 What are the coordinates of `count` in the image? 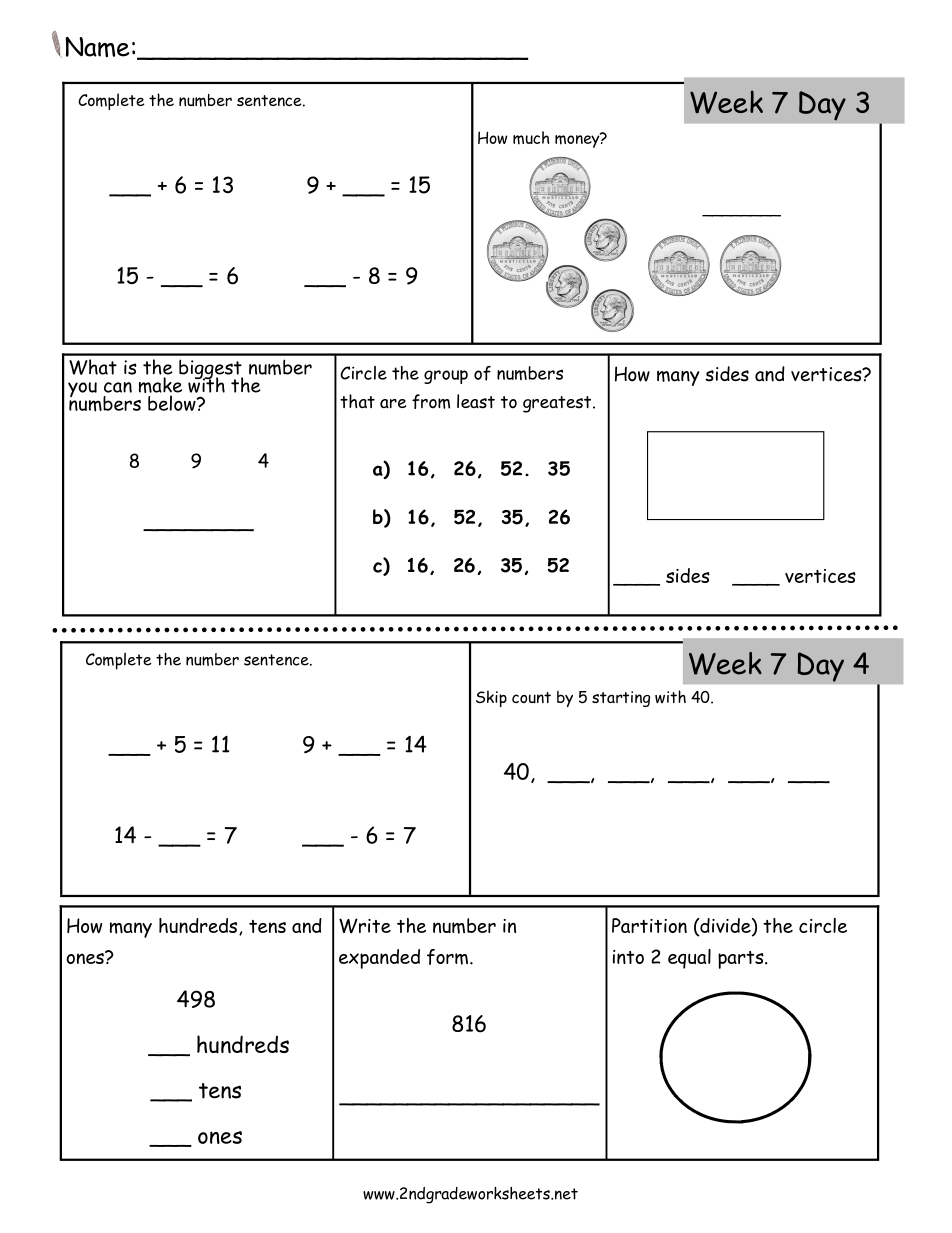 It's located at (531, 698).
